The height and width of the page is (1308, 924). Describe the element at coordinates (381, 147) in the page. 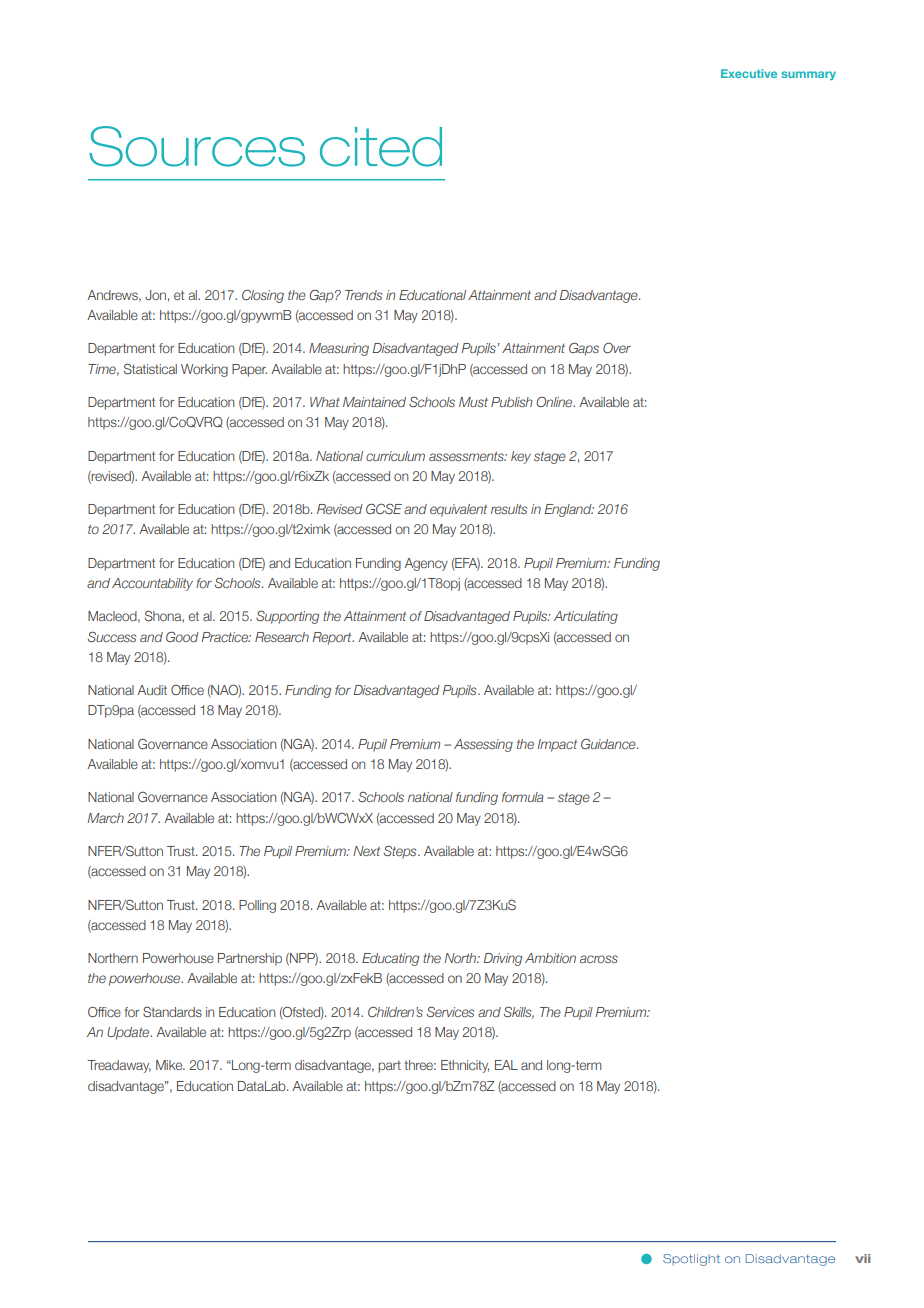

I see `cited` at that location.
